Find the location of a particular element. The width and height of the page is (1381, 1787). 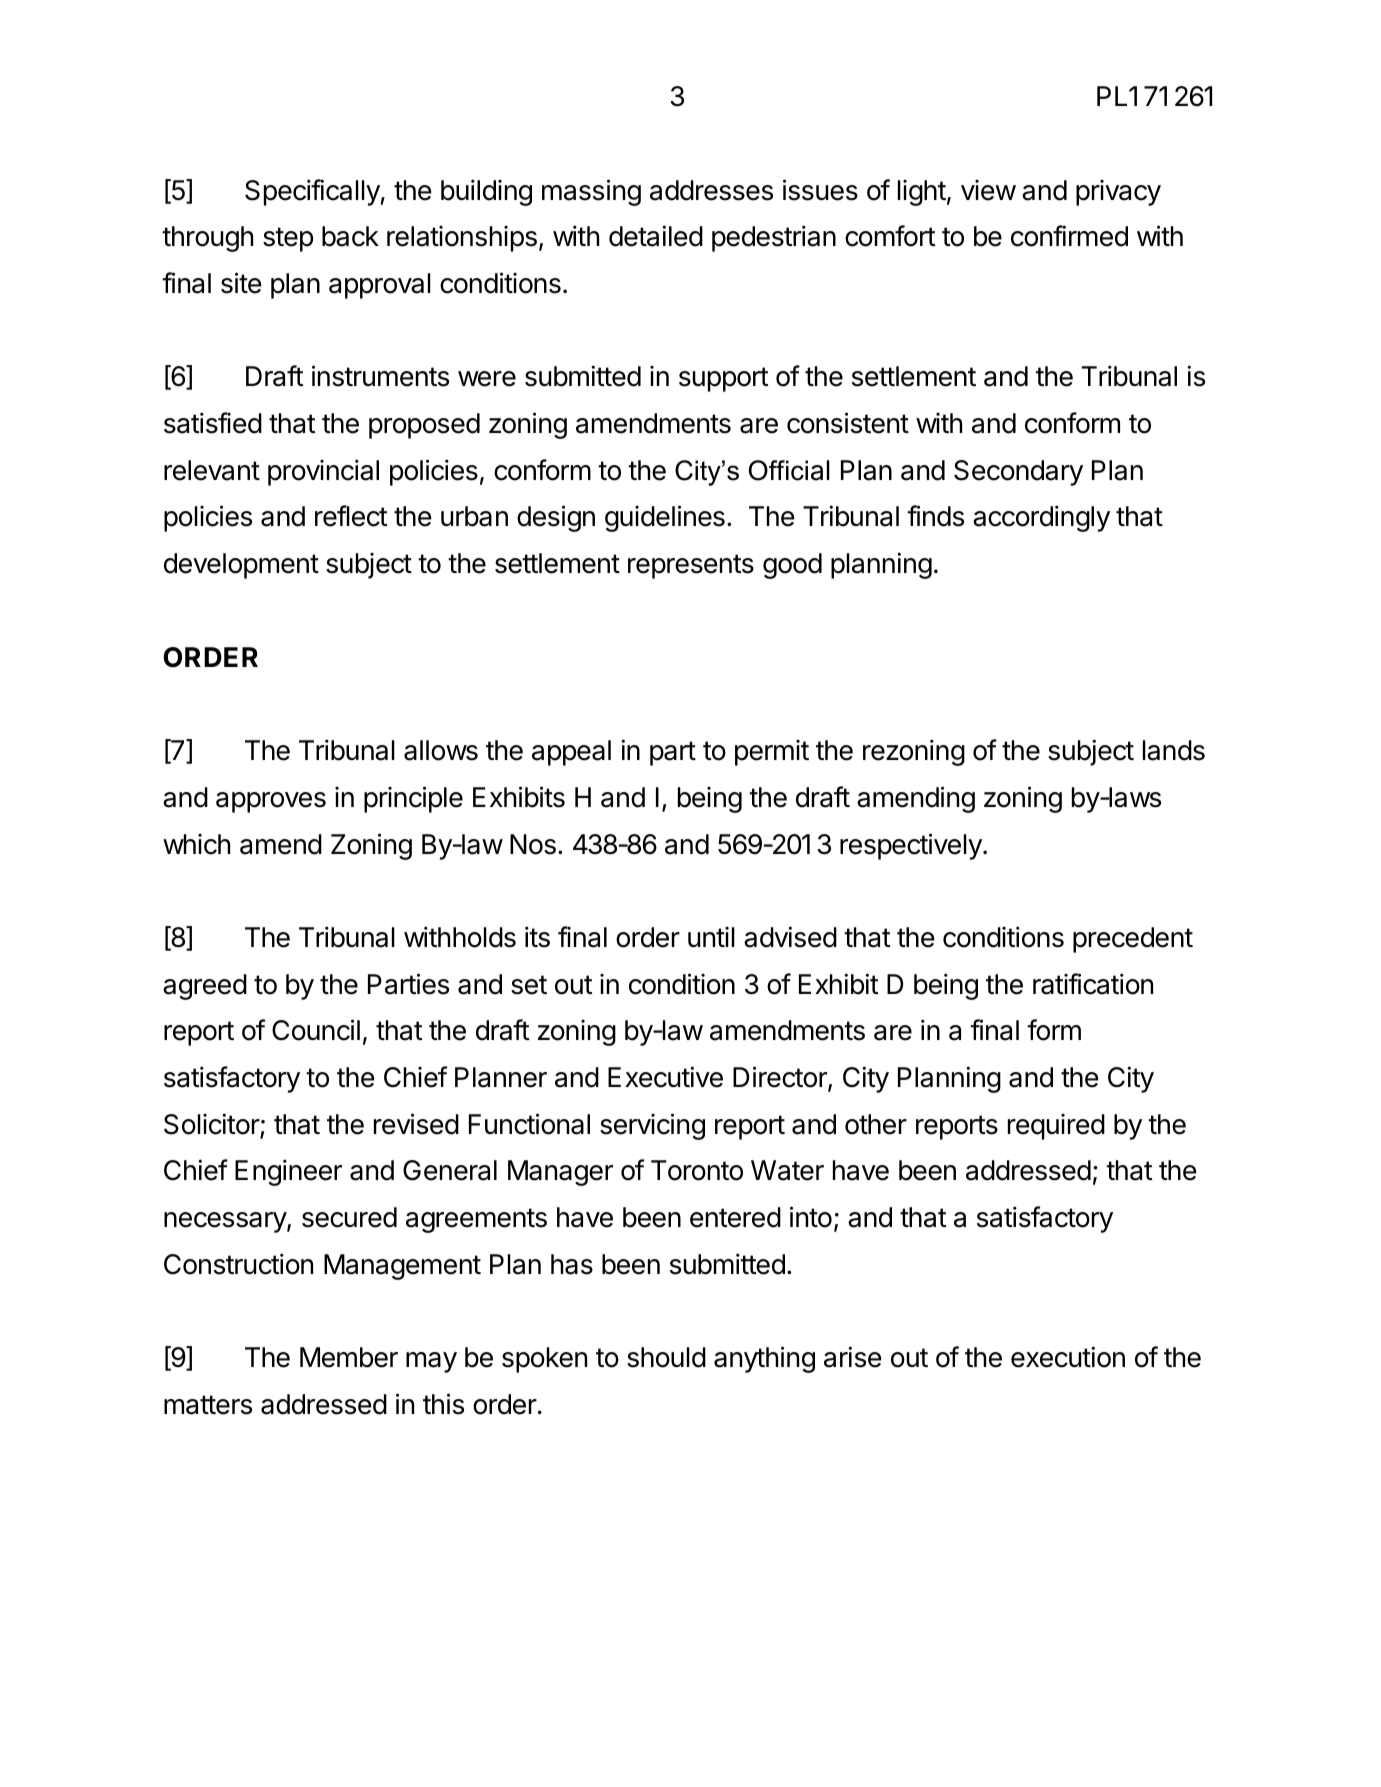

ratification is located at coordinates (1093, 984).
